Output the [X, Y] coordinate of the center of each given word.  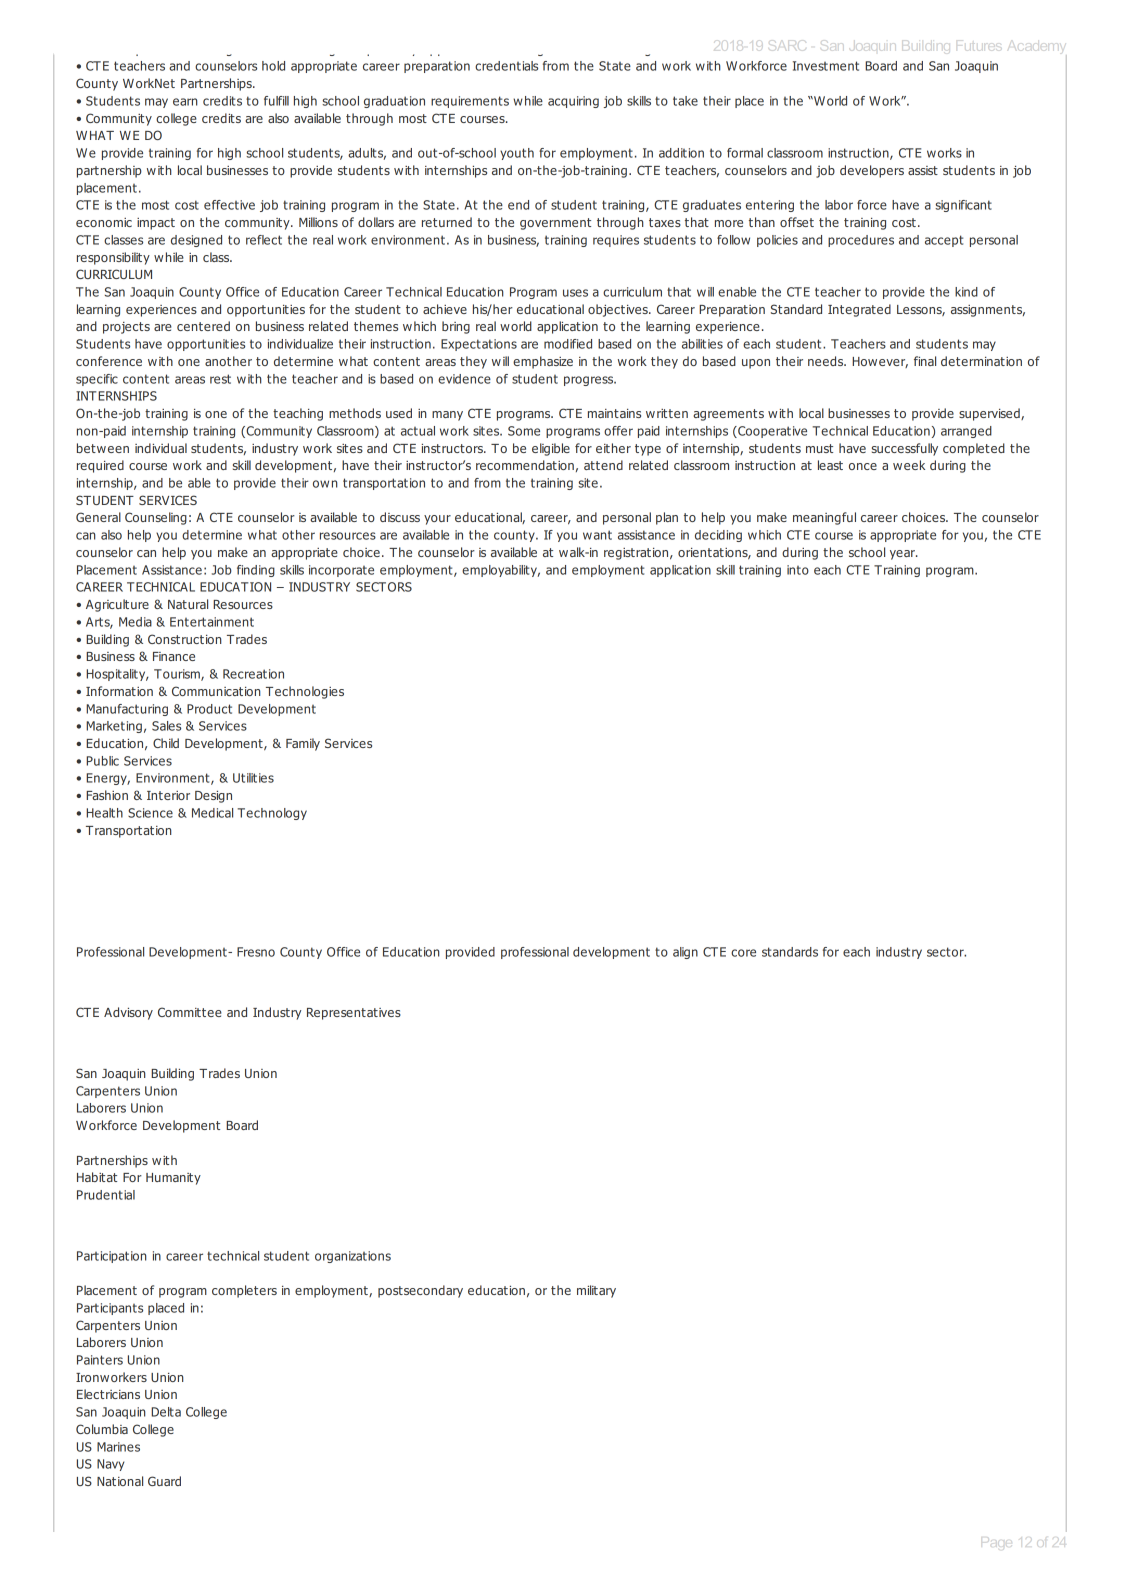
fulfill [276, 101]
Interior [168, 795]
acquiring [573, 102]
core [743, 953]
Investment [826, 66]
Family [303, 744]
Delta [166, 1412]
